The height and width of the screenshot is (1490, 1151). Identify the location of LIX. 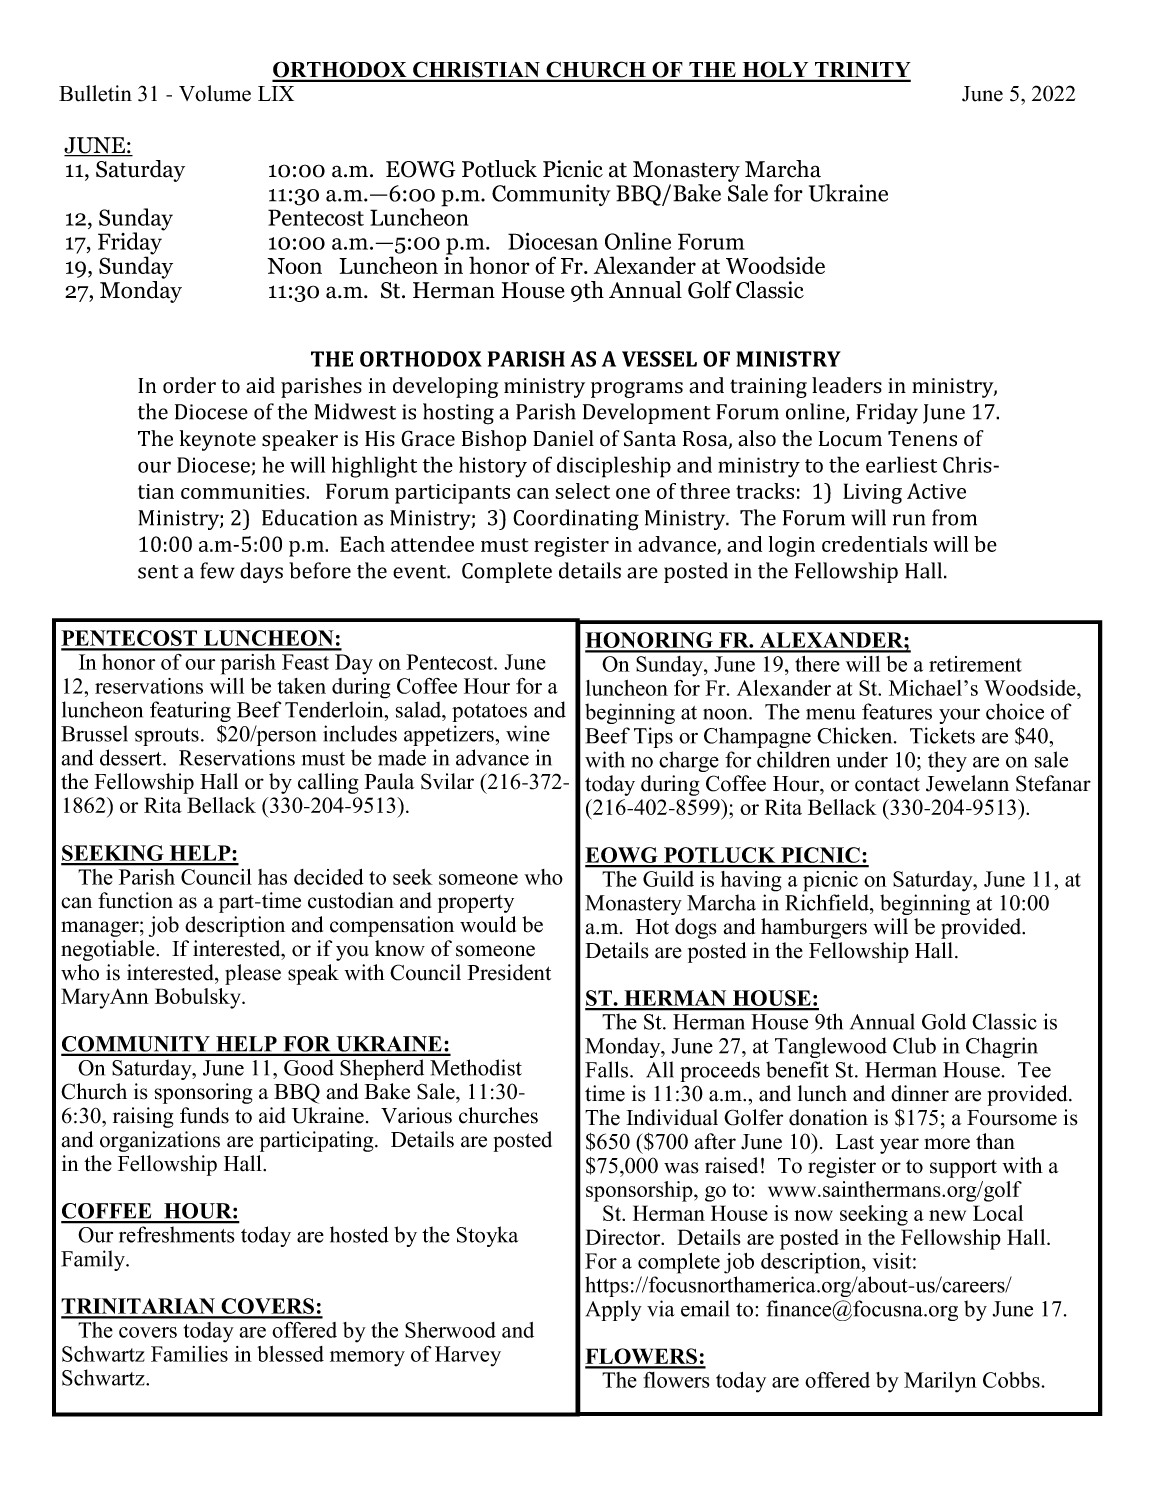
(276, 93).
